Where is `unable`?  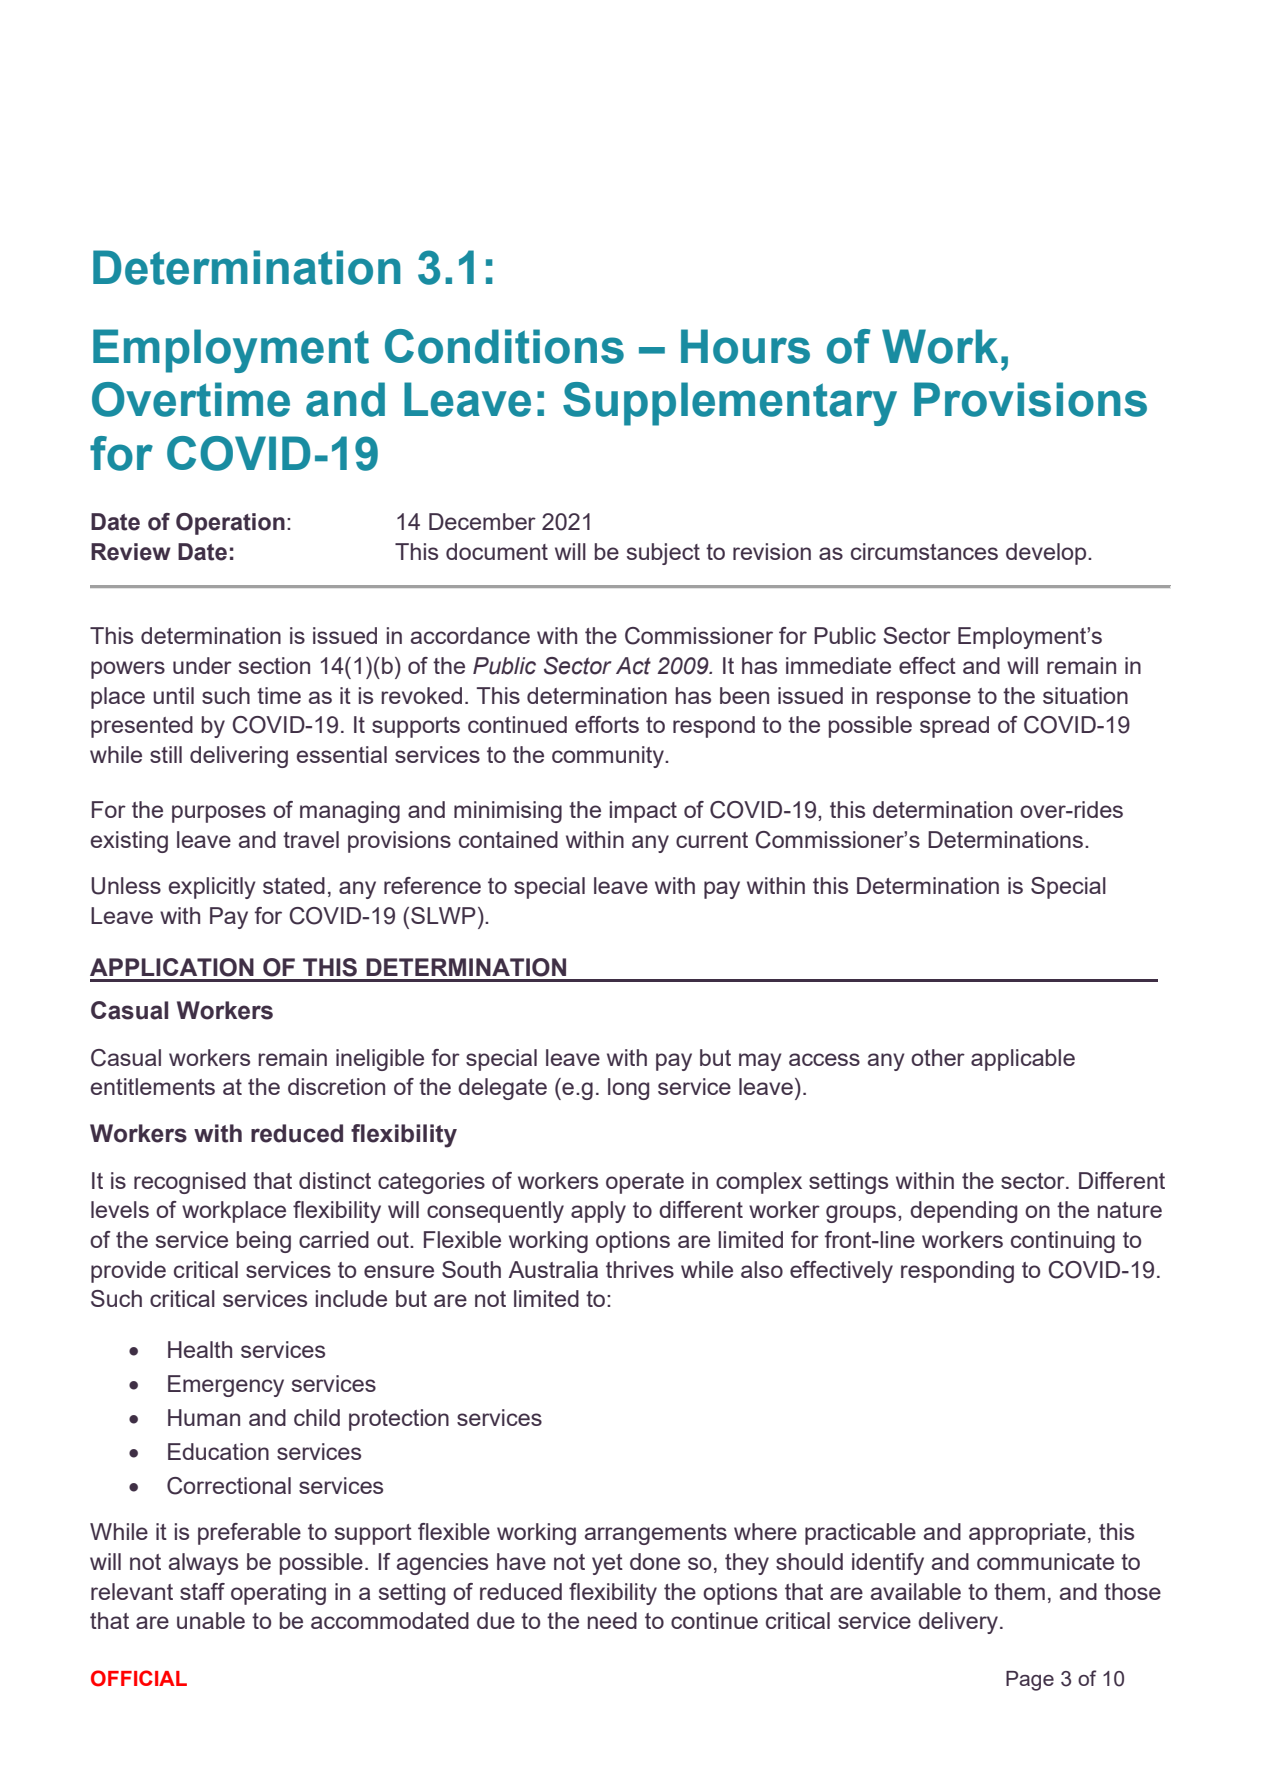 unable is located at coordinates (211, 1620).
